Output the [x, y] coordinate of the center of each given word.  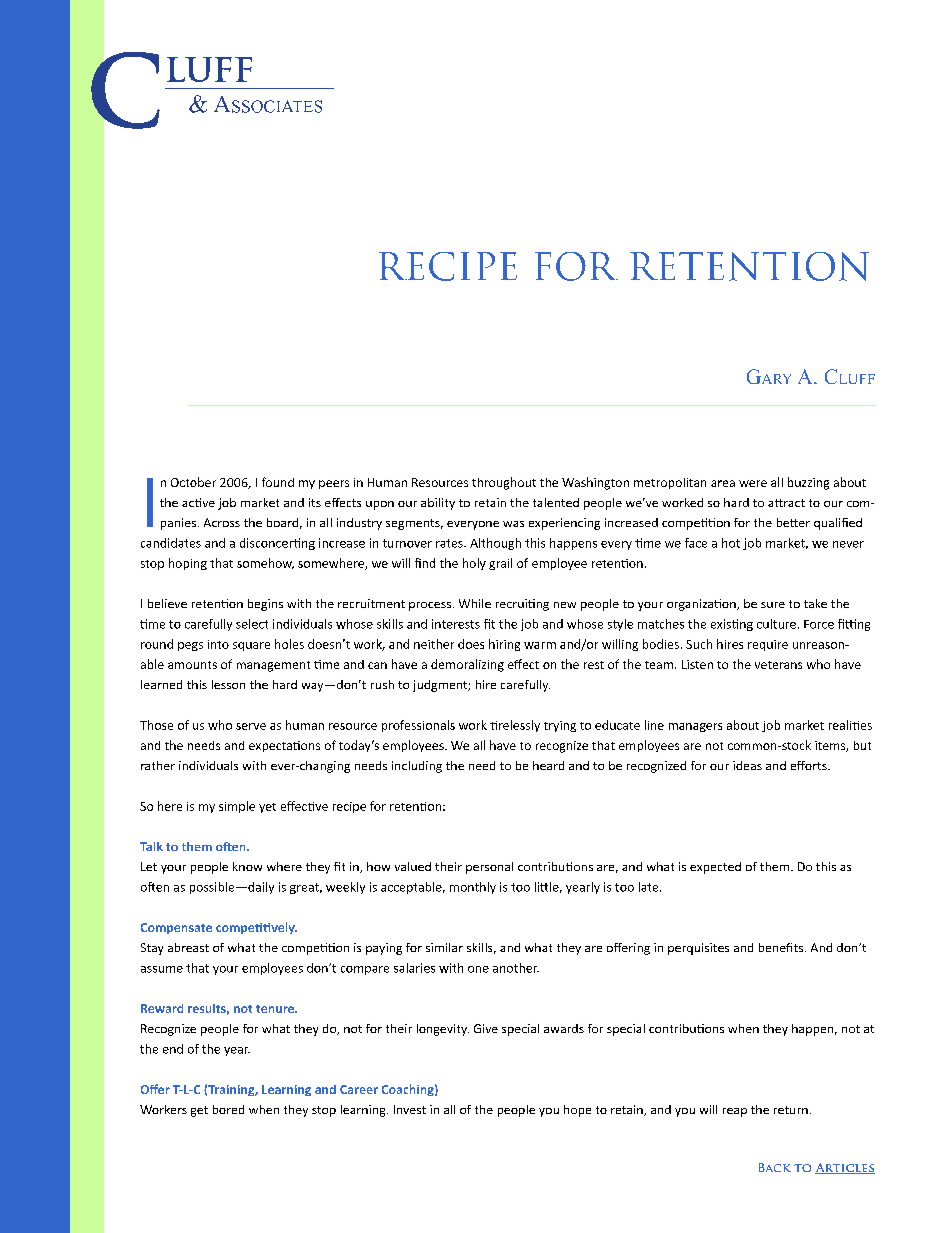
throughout [504, 483]
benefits [782, 947]
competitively [256, 928]
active [198, 502]
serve [251, 726]
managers [695, 727]
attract [786, 503]
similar [444, 947]
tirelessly [515, 726]
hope [577, 1111]
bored [228, 1109]
